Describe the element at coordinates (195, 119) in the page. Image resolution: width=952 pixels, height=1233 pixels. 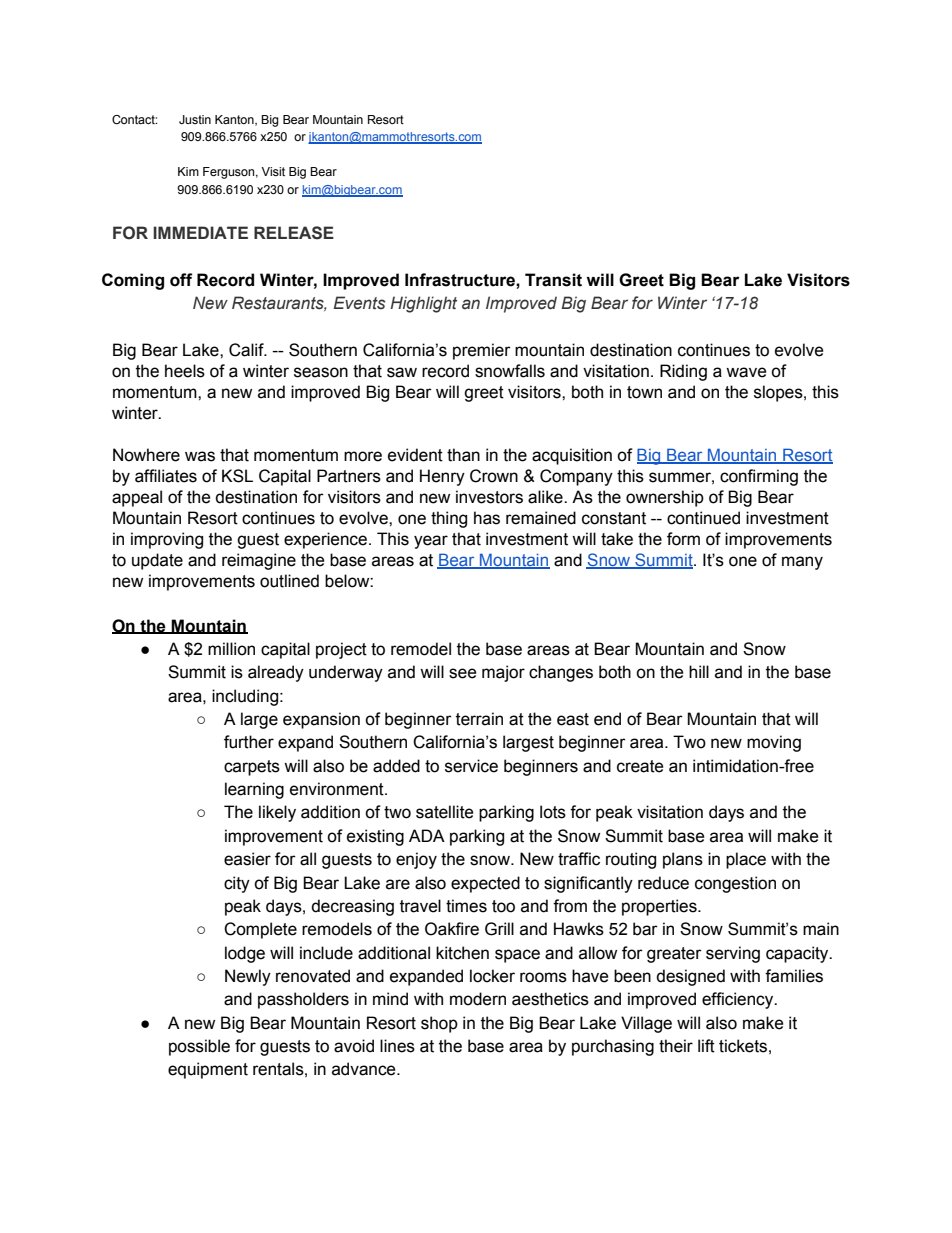
I see `Justin` at that location.
